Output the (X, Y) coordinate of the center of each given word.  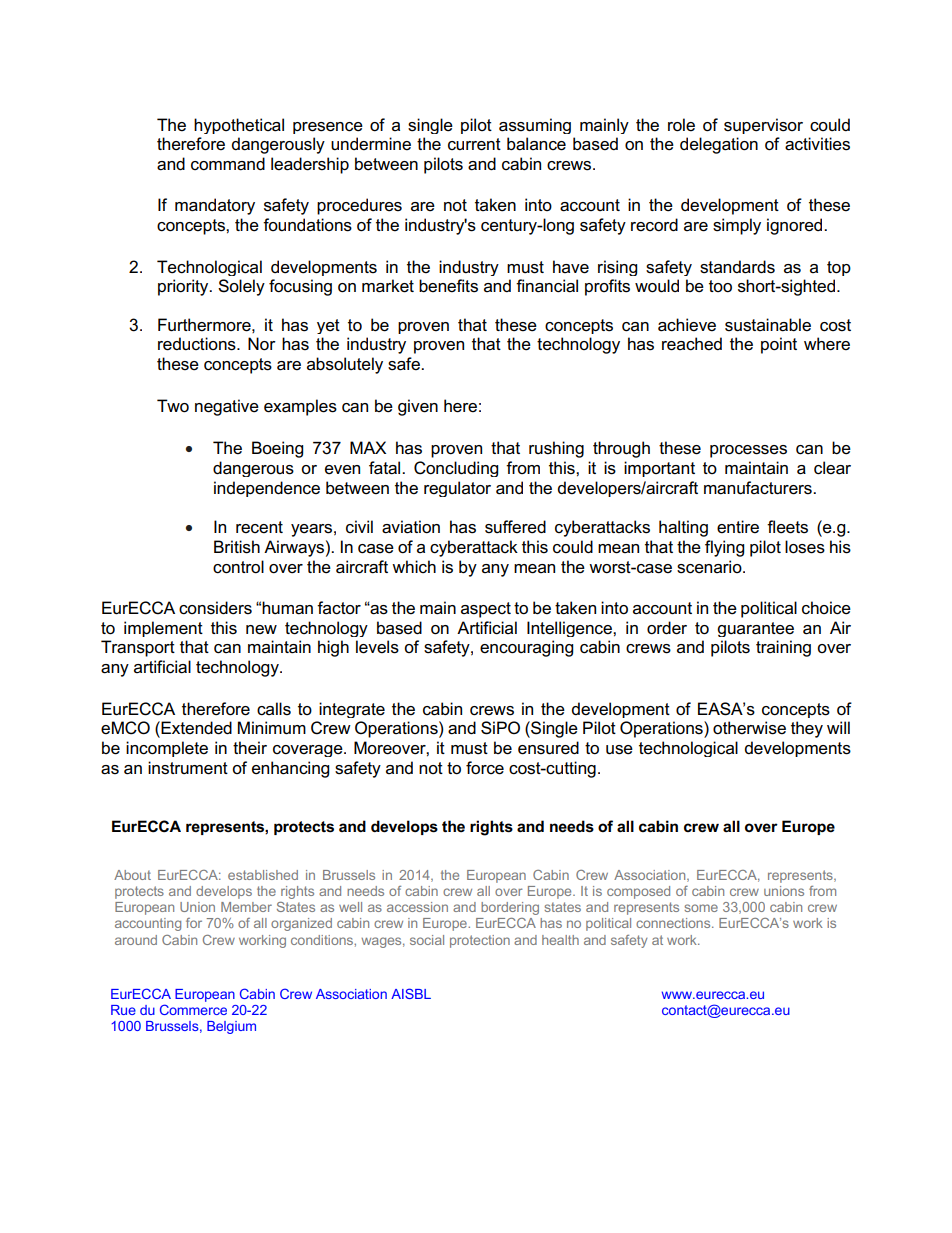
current (474, 144)
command (228, 164)
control (238, 567)
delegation (719, 145)
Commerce (193, 1009)
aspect (486, 610)
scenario (710, 567)
